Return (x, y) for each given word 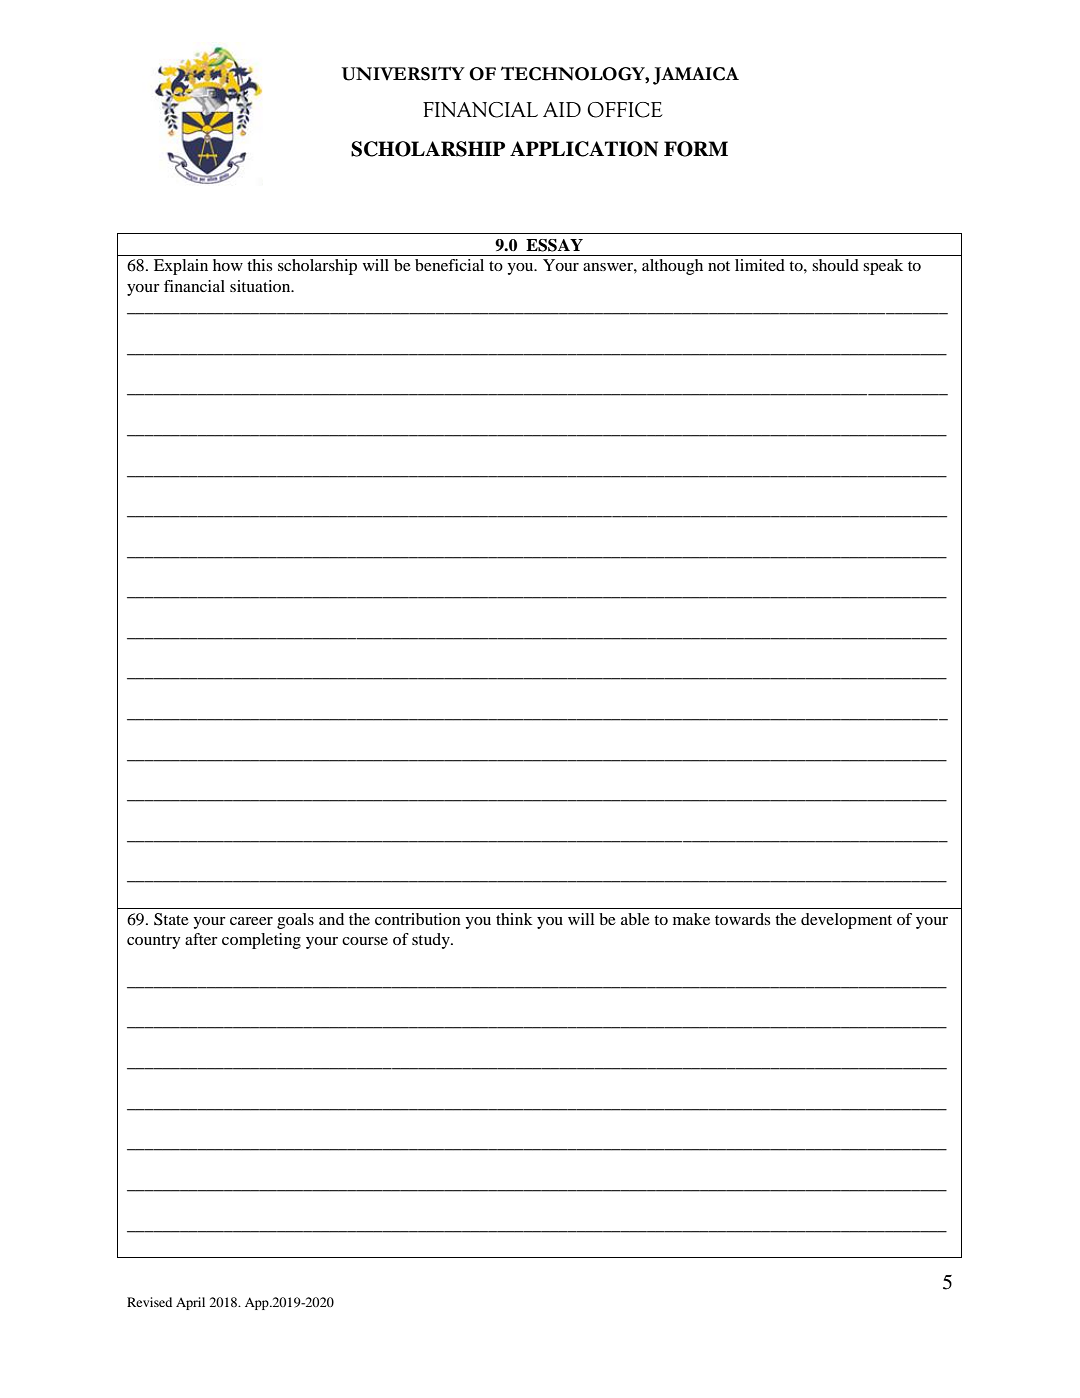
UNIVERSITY (403, 73)
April (190, 1303)
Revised (149, 1302)
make (691, 919)
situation (261, 286)
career (251, 921)
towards (742, 919)
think (514, 919)
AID (562, 109)
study (432, 941)
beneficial (449, 265)
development (846, 921)
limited (760, 265)
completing (261, 941)
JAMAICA (696, 76)
